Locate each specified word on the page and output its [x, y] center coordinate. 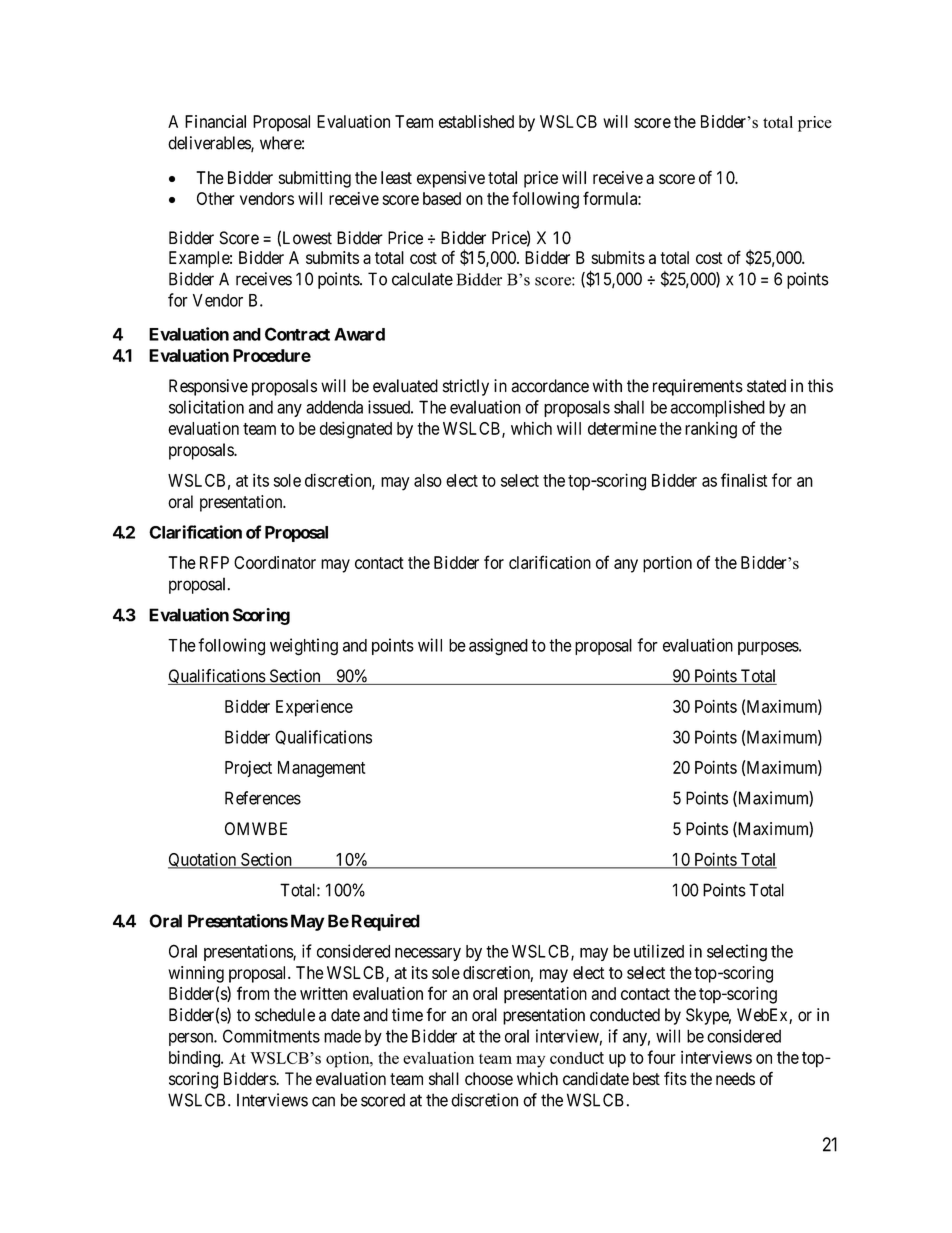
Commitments [271, 1036]
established [476, 121]
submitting [315, 179]
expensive [451, 179]
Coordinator [275, 562]
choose [489, 1079]
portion [667, 564]
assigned [498, 647]
